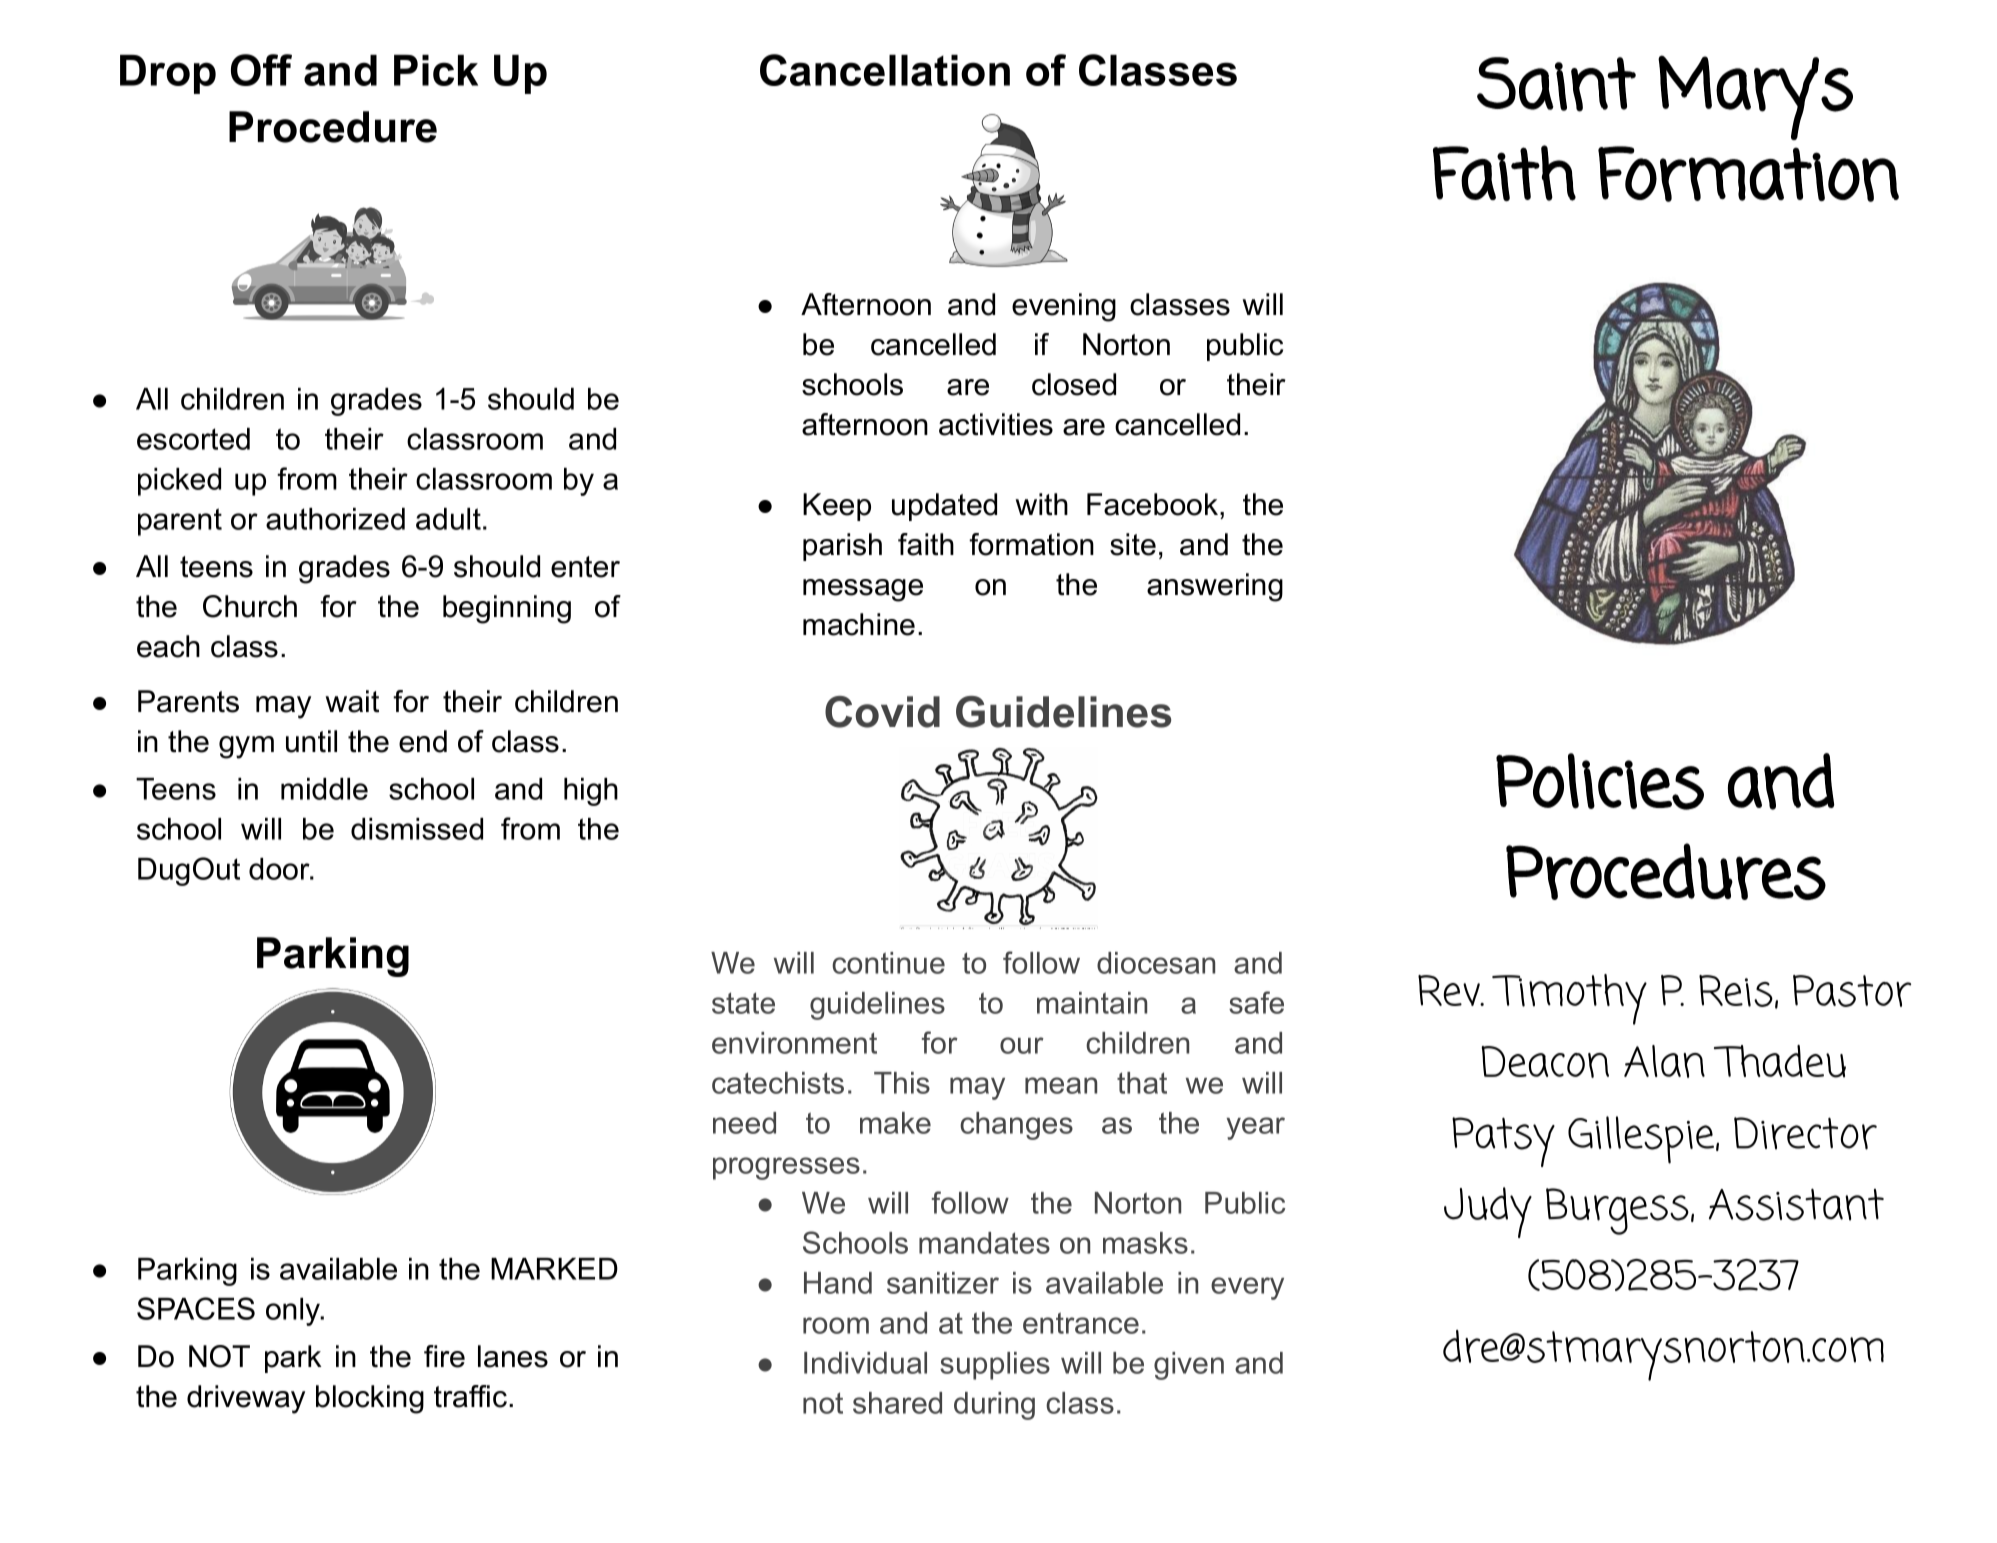  Describe the element at coordinates (995, 1366) in the document. I see `supplies` at that location.
